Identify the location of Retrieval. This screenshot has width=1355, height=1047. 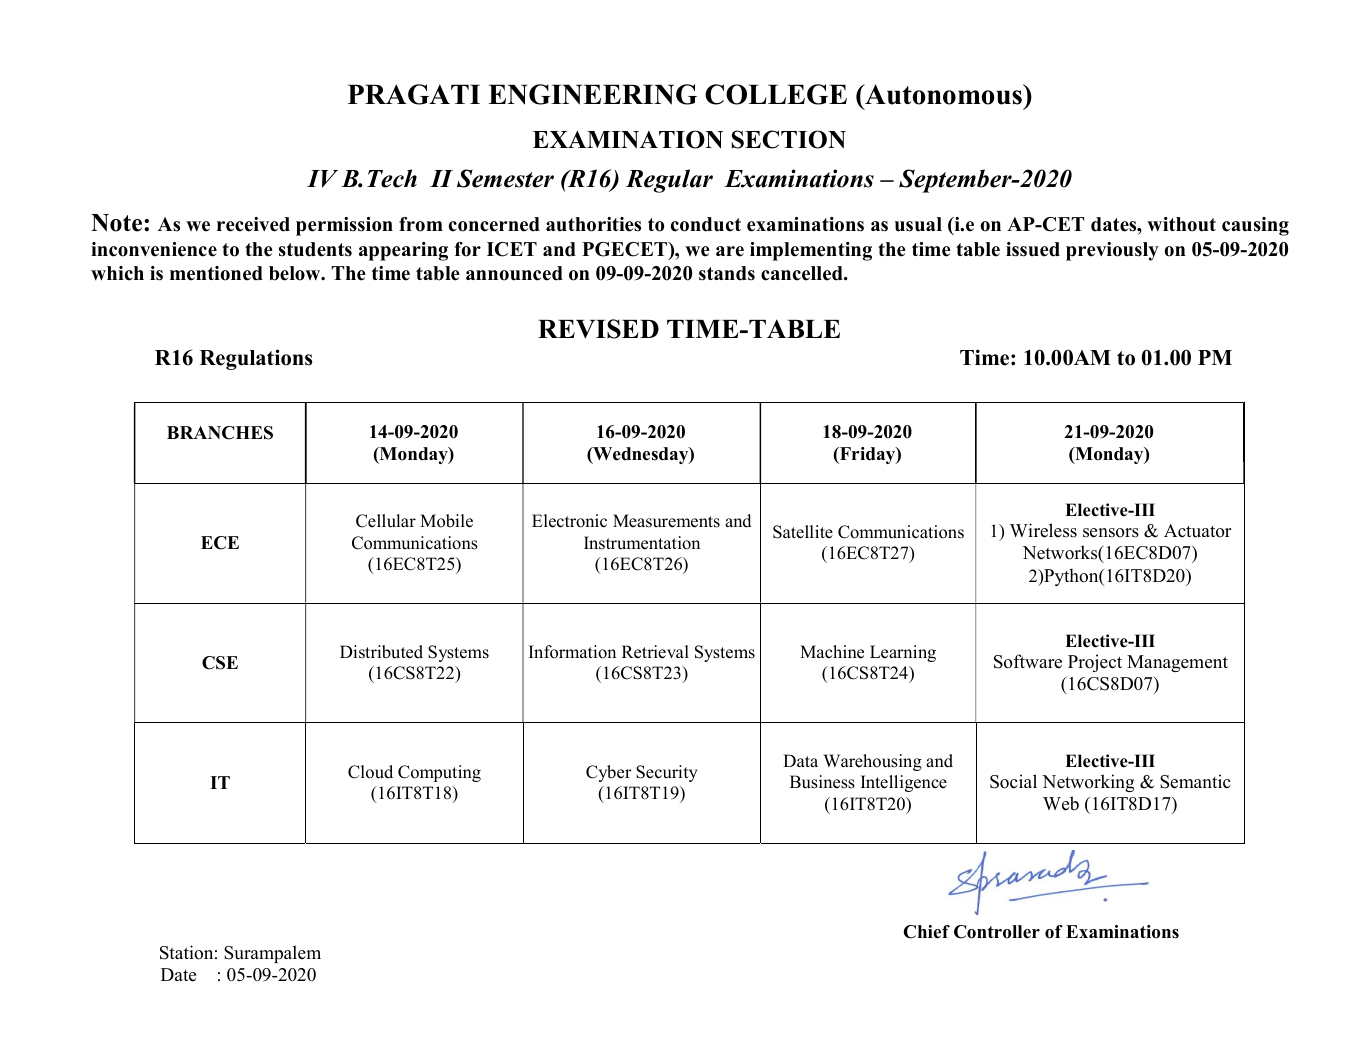
(655, 652).
